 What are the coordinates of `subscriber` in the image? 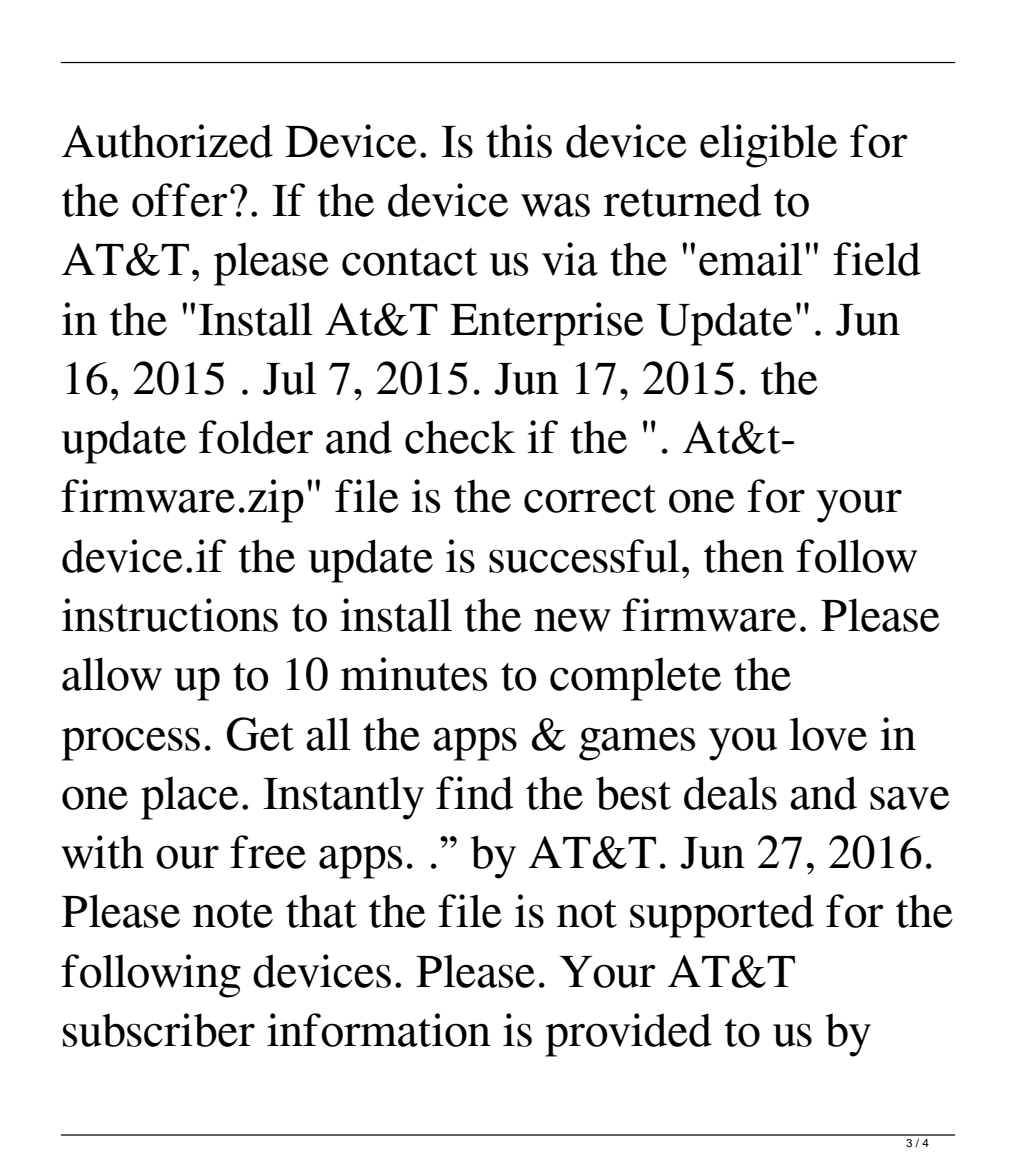 It's located at (159, 1030).
